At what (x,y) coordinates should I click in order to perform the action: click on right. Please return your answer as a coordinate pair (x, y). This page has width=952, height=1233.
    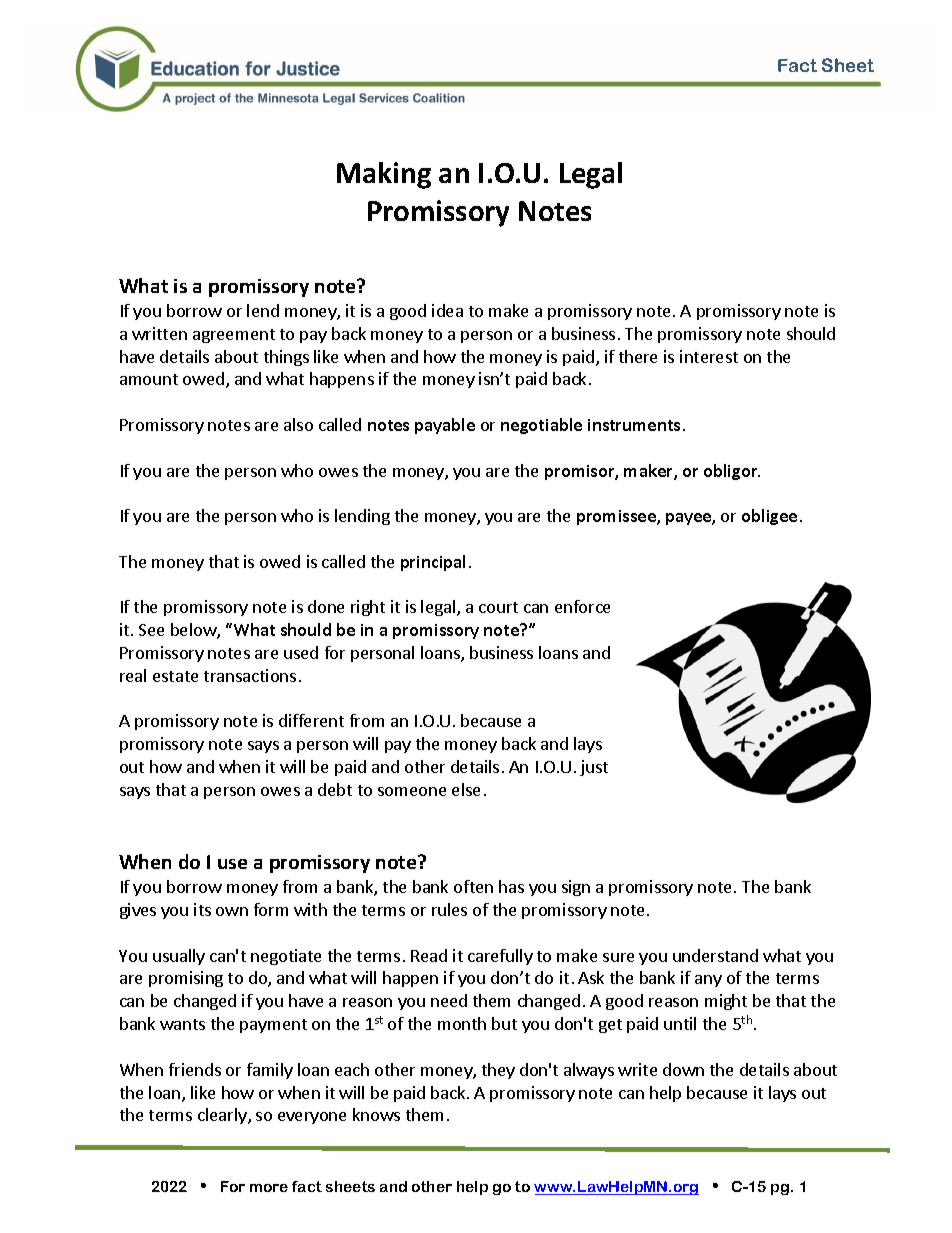
    Looking at the image, I should click on (368, 608).
